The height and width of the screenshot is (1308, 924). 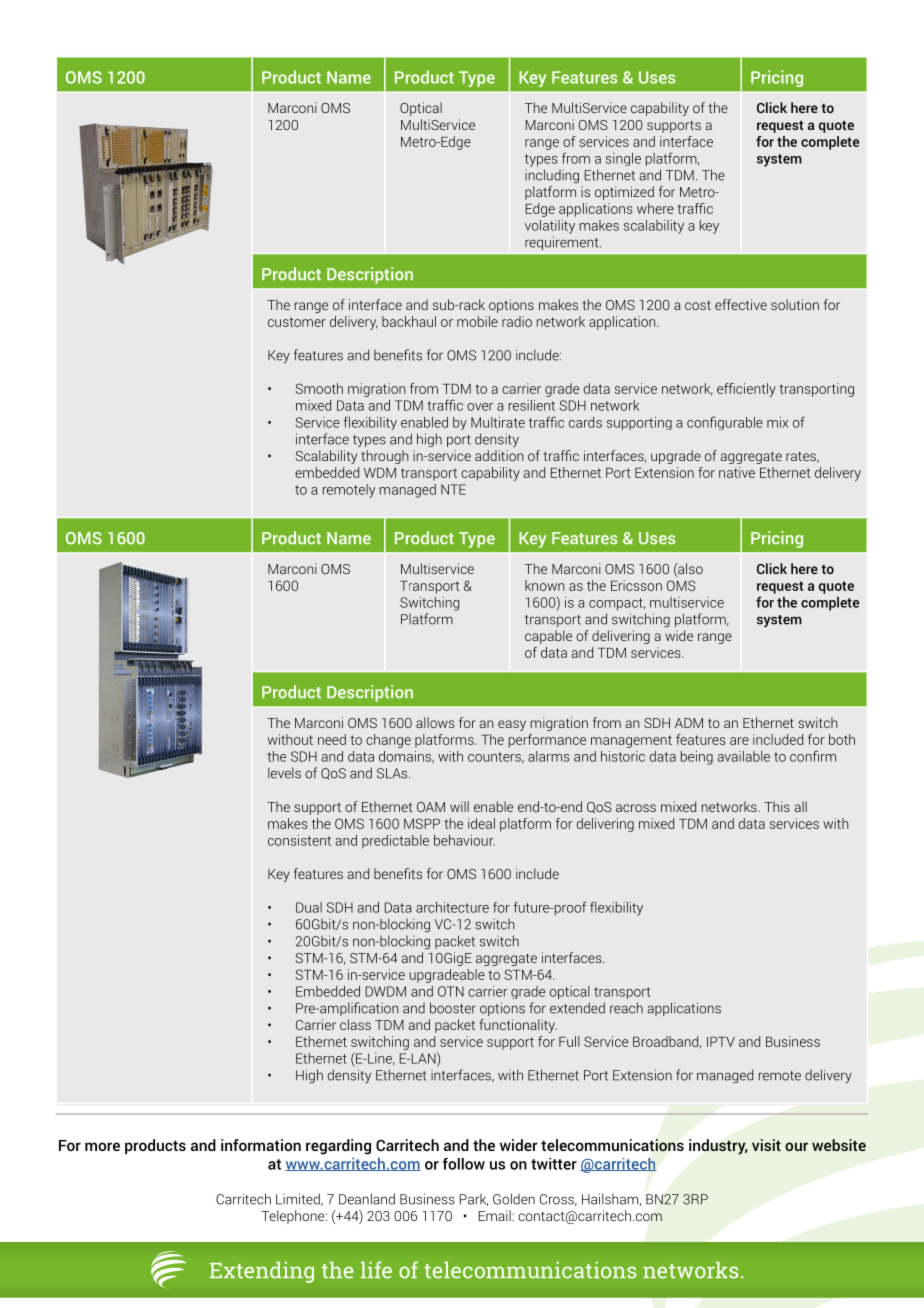 I want to click on including, so click(x=552, y=176).
